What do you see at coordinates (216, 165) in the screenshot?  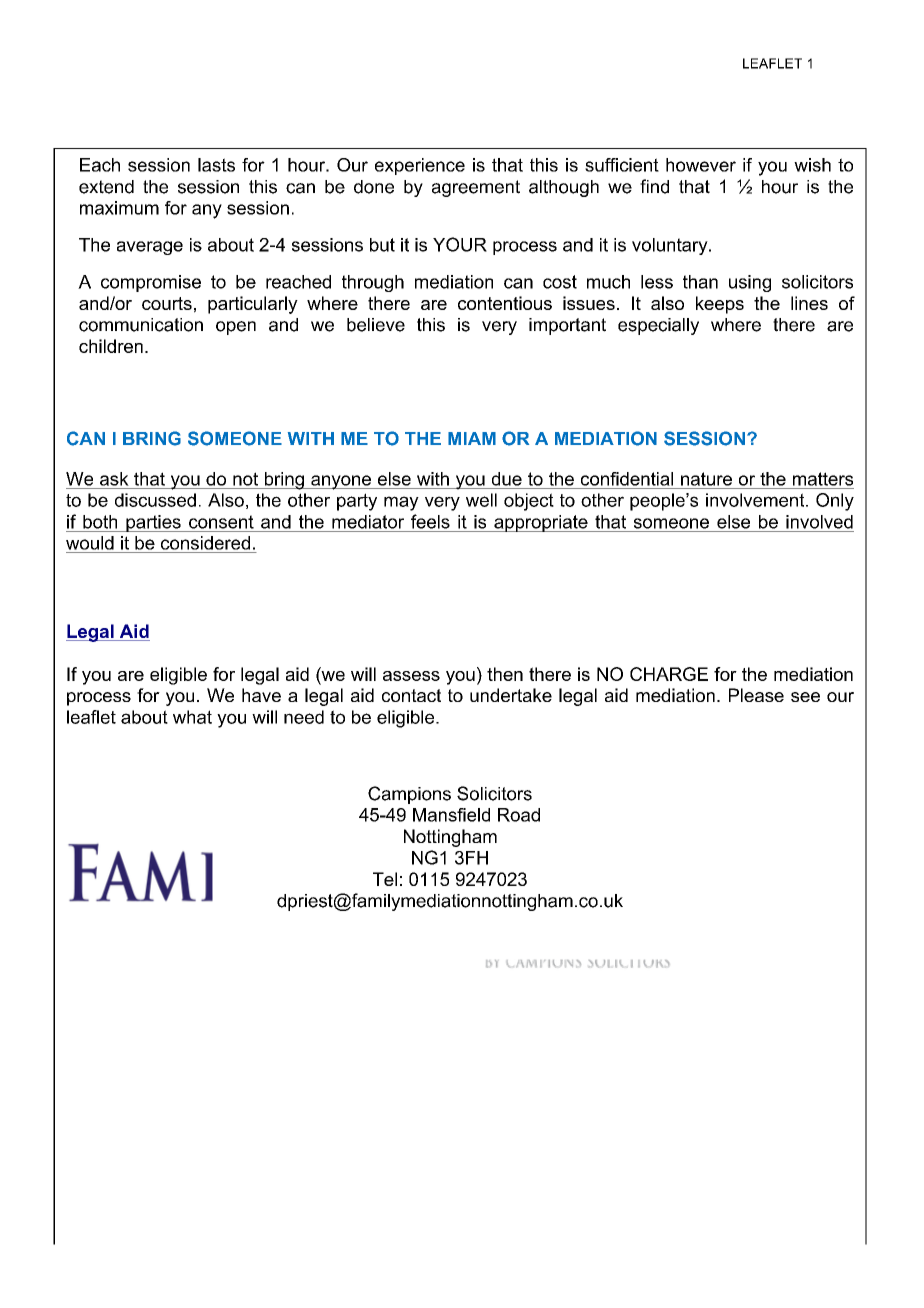 I see `lasts` at bounding box center [216, 165].
